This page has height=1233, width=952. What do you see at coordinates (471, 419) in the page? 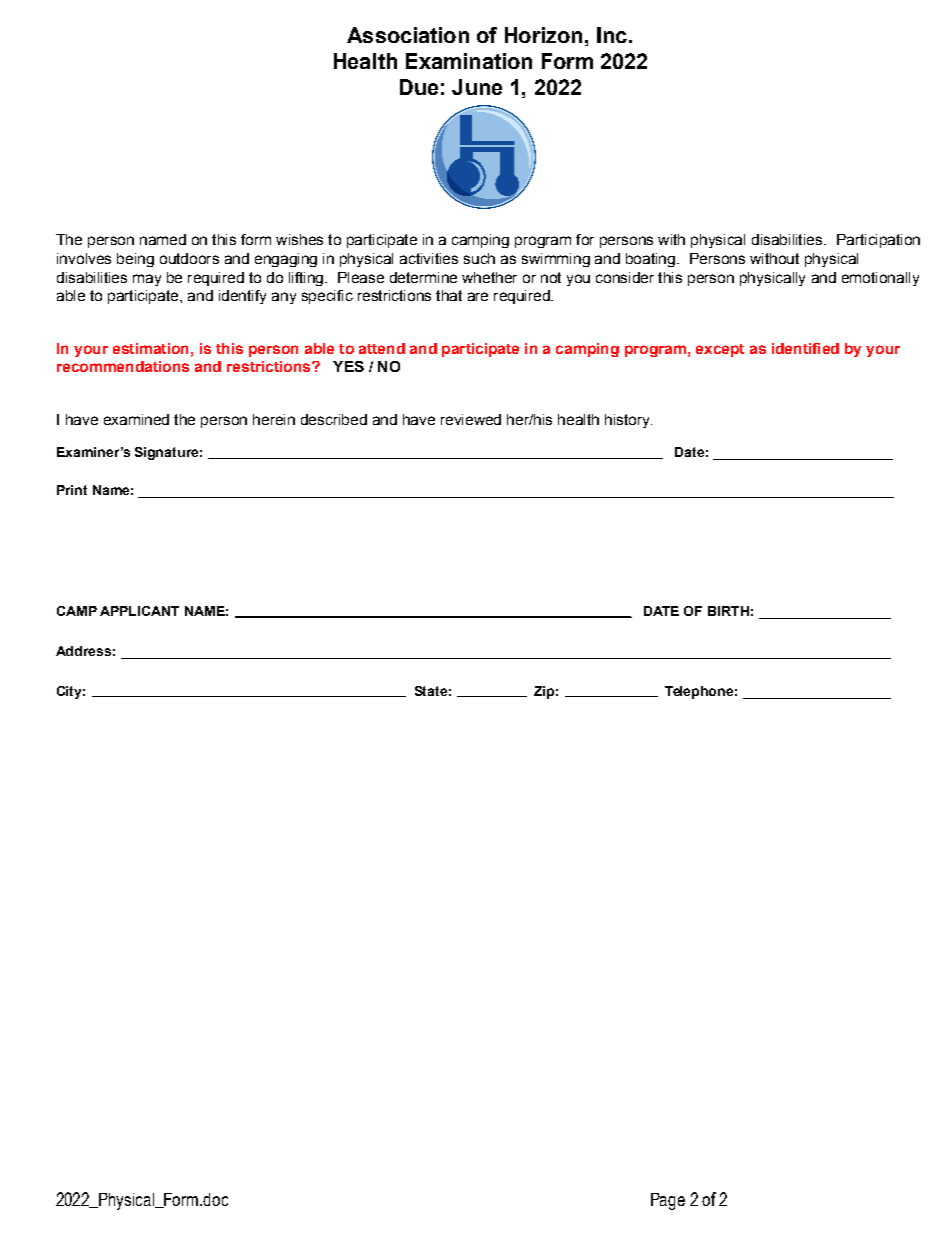
I see `reviewed` at bounding box center [471, 419].
